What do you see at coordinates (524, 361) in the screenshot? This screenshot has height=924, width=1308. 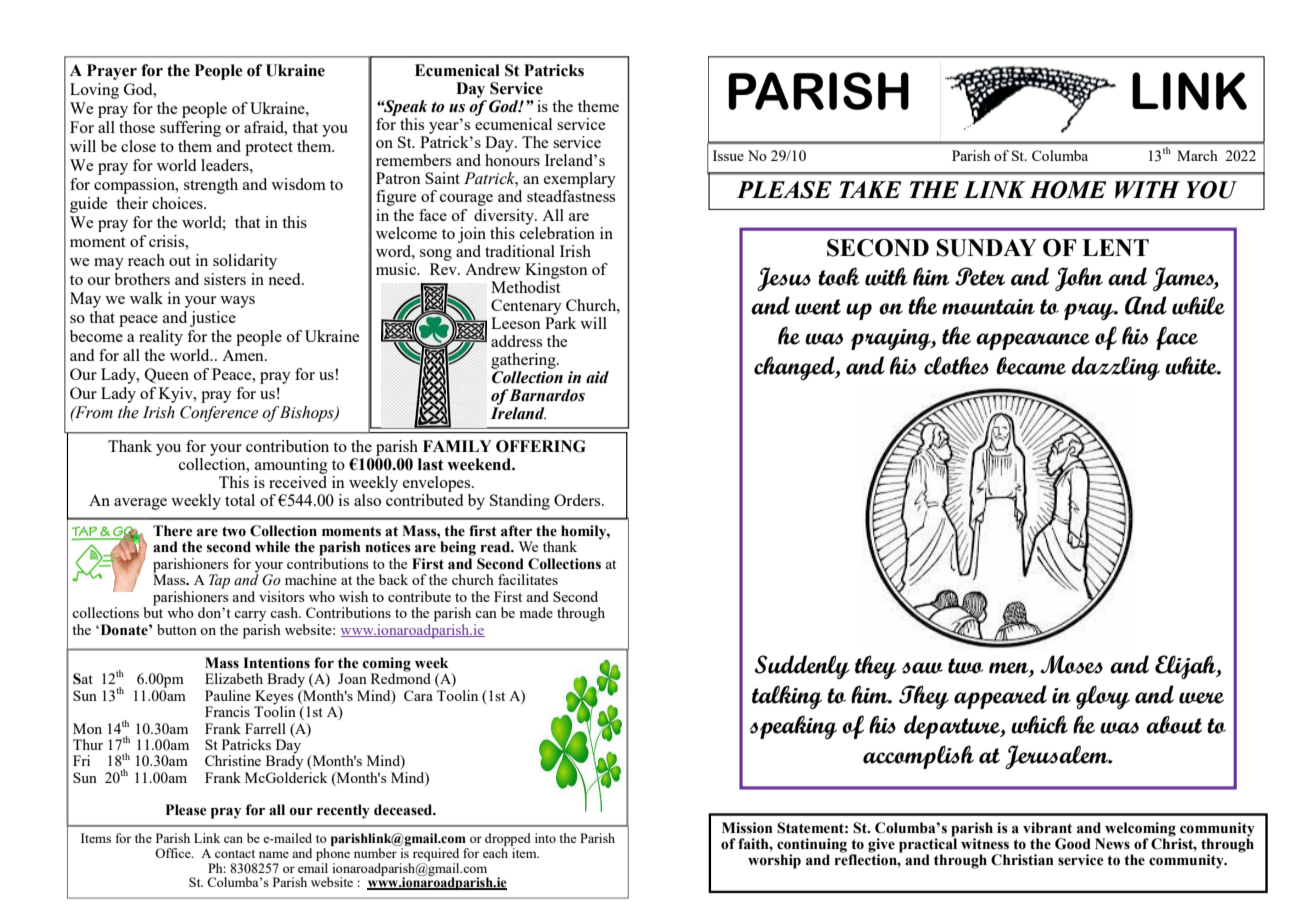 I see `gathering` at bounding box center [524, 361].
